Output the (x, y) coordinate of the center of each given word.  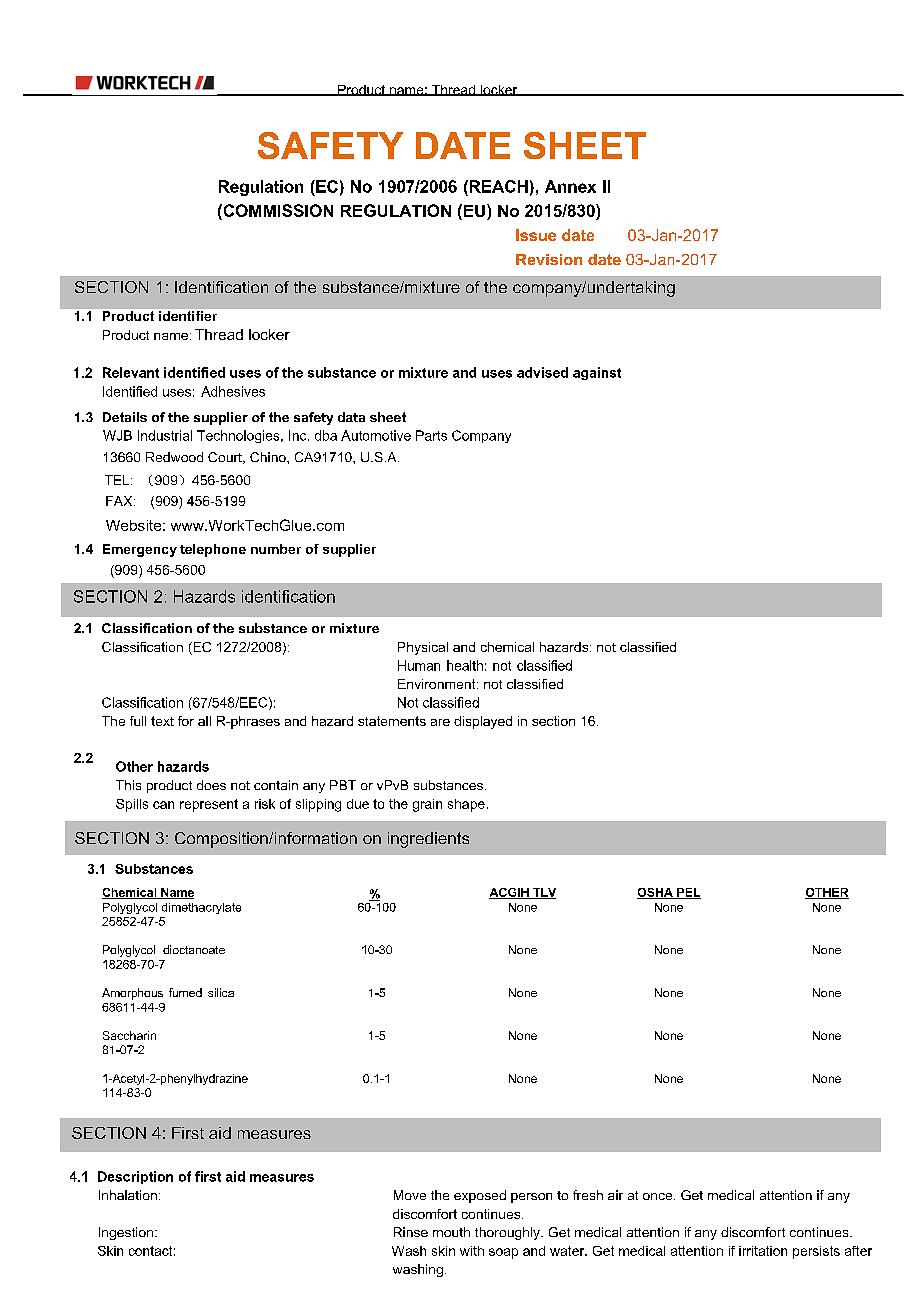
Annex (570, 186)
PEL (688, 893)
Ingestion (126, 1233)
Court (226, 458)
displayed (483, 722)
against (597, 373)
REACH (497, 186)
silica (221, 992)
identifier (188, 316)
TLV (543, 893)
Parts (431, 435)
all (204, 721)
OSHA (656, 893)
